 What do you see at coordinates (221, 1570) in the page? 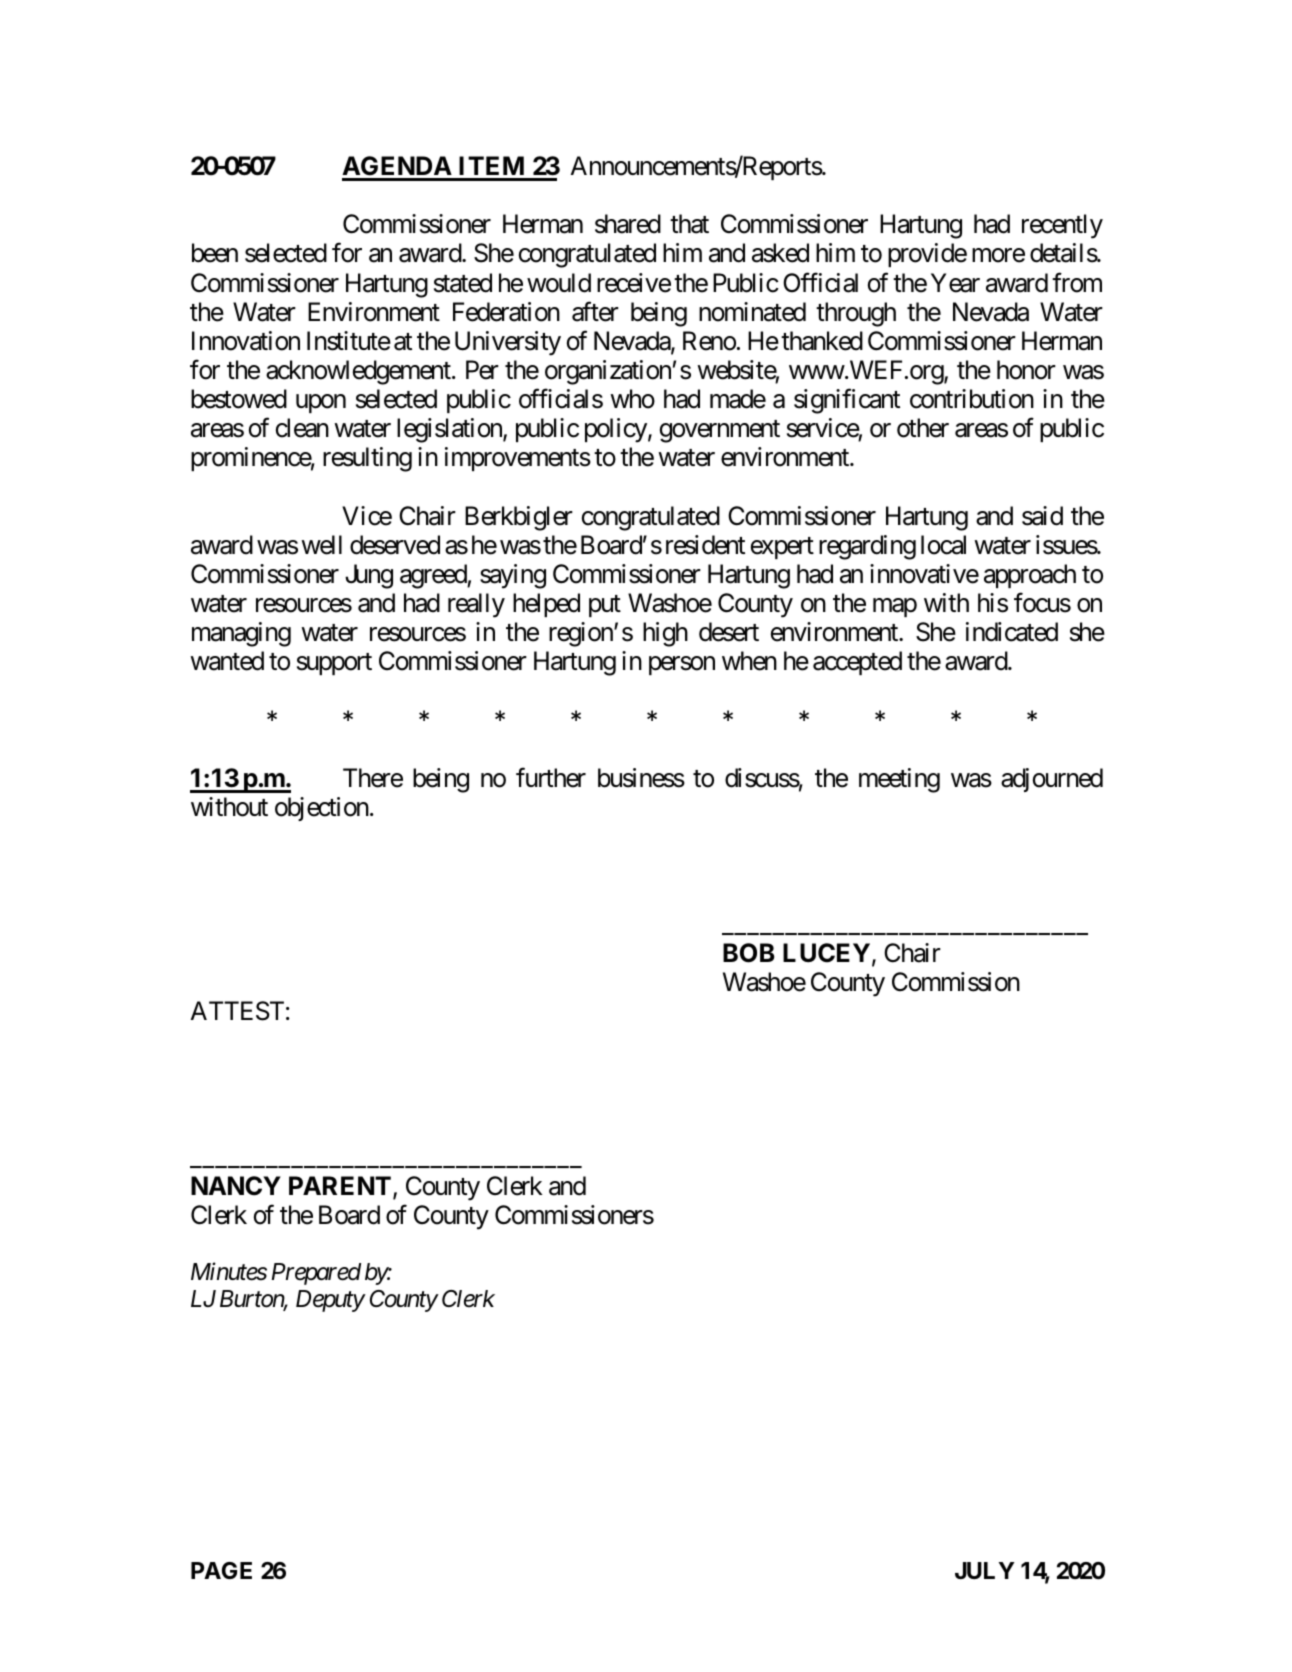
I see `PAGE` at bounding box center [221, 1570].
